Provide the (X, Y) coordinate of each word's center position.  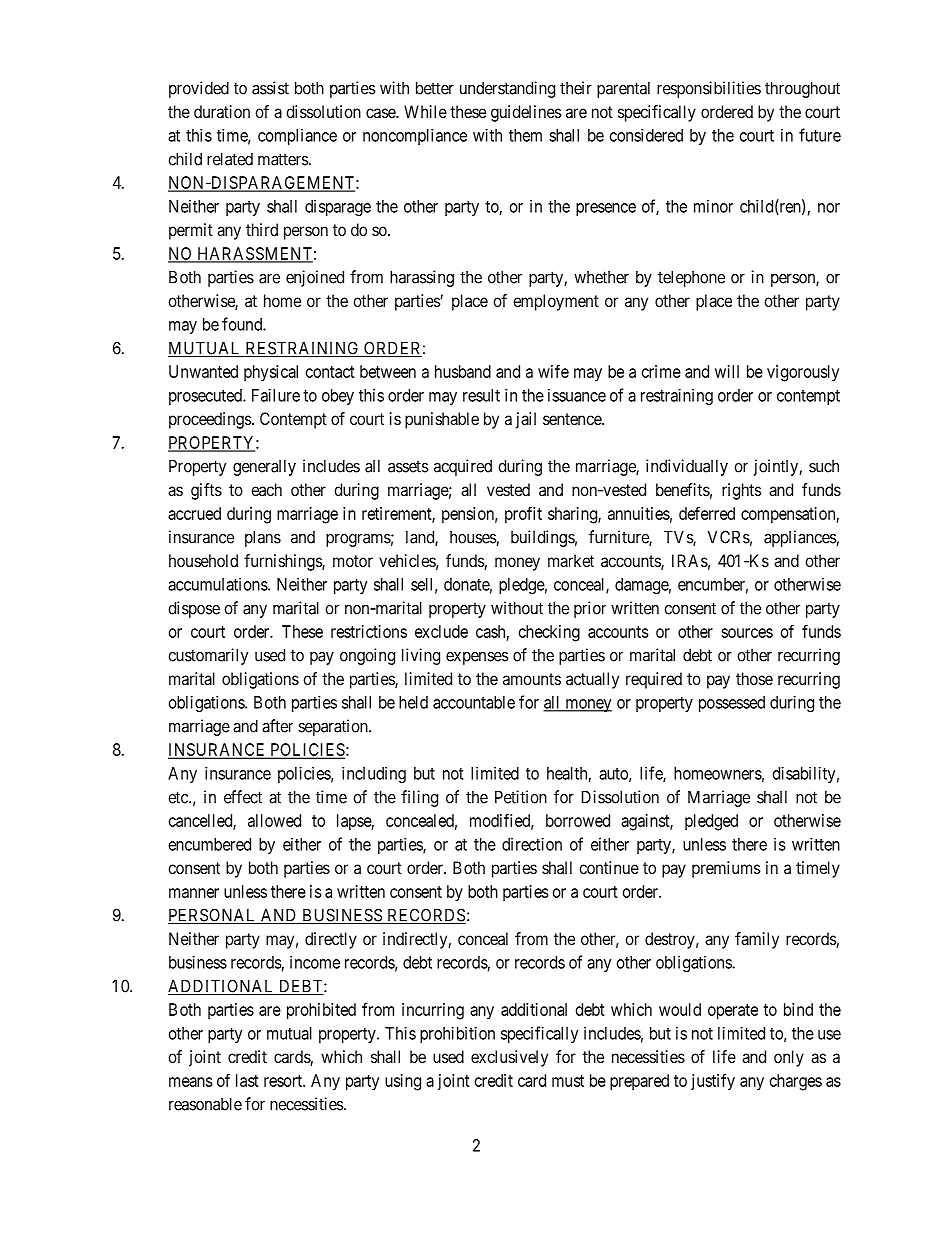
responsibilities (709, 89)
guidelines (526, 113)
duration (222, 111)
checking (549, 633)
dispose (194, 609)
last (247, 1080)
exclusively (509, 1058)
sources (747, 633)
